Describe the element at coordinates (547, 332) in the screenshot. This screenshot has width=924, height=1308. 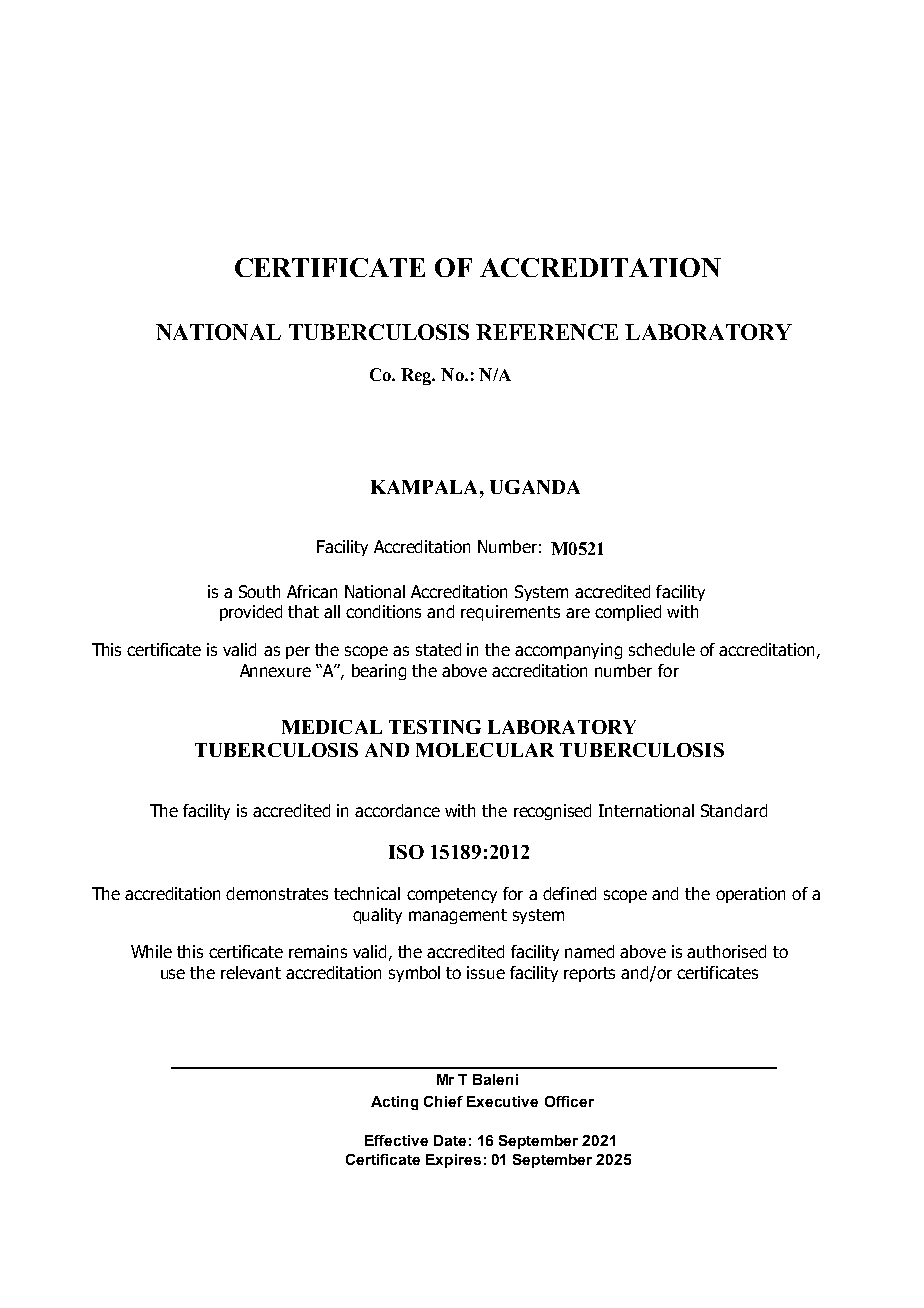
I see `REFERENCE` at that location.
